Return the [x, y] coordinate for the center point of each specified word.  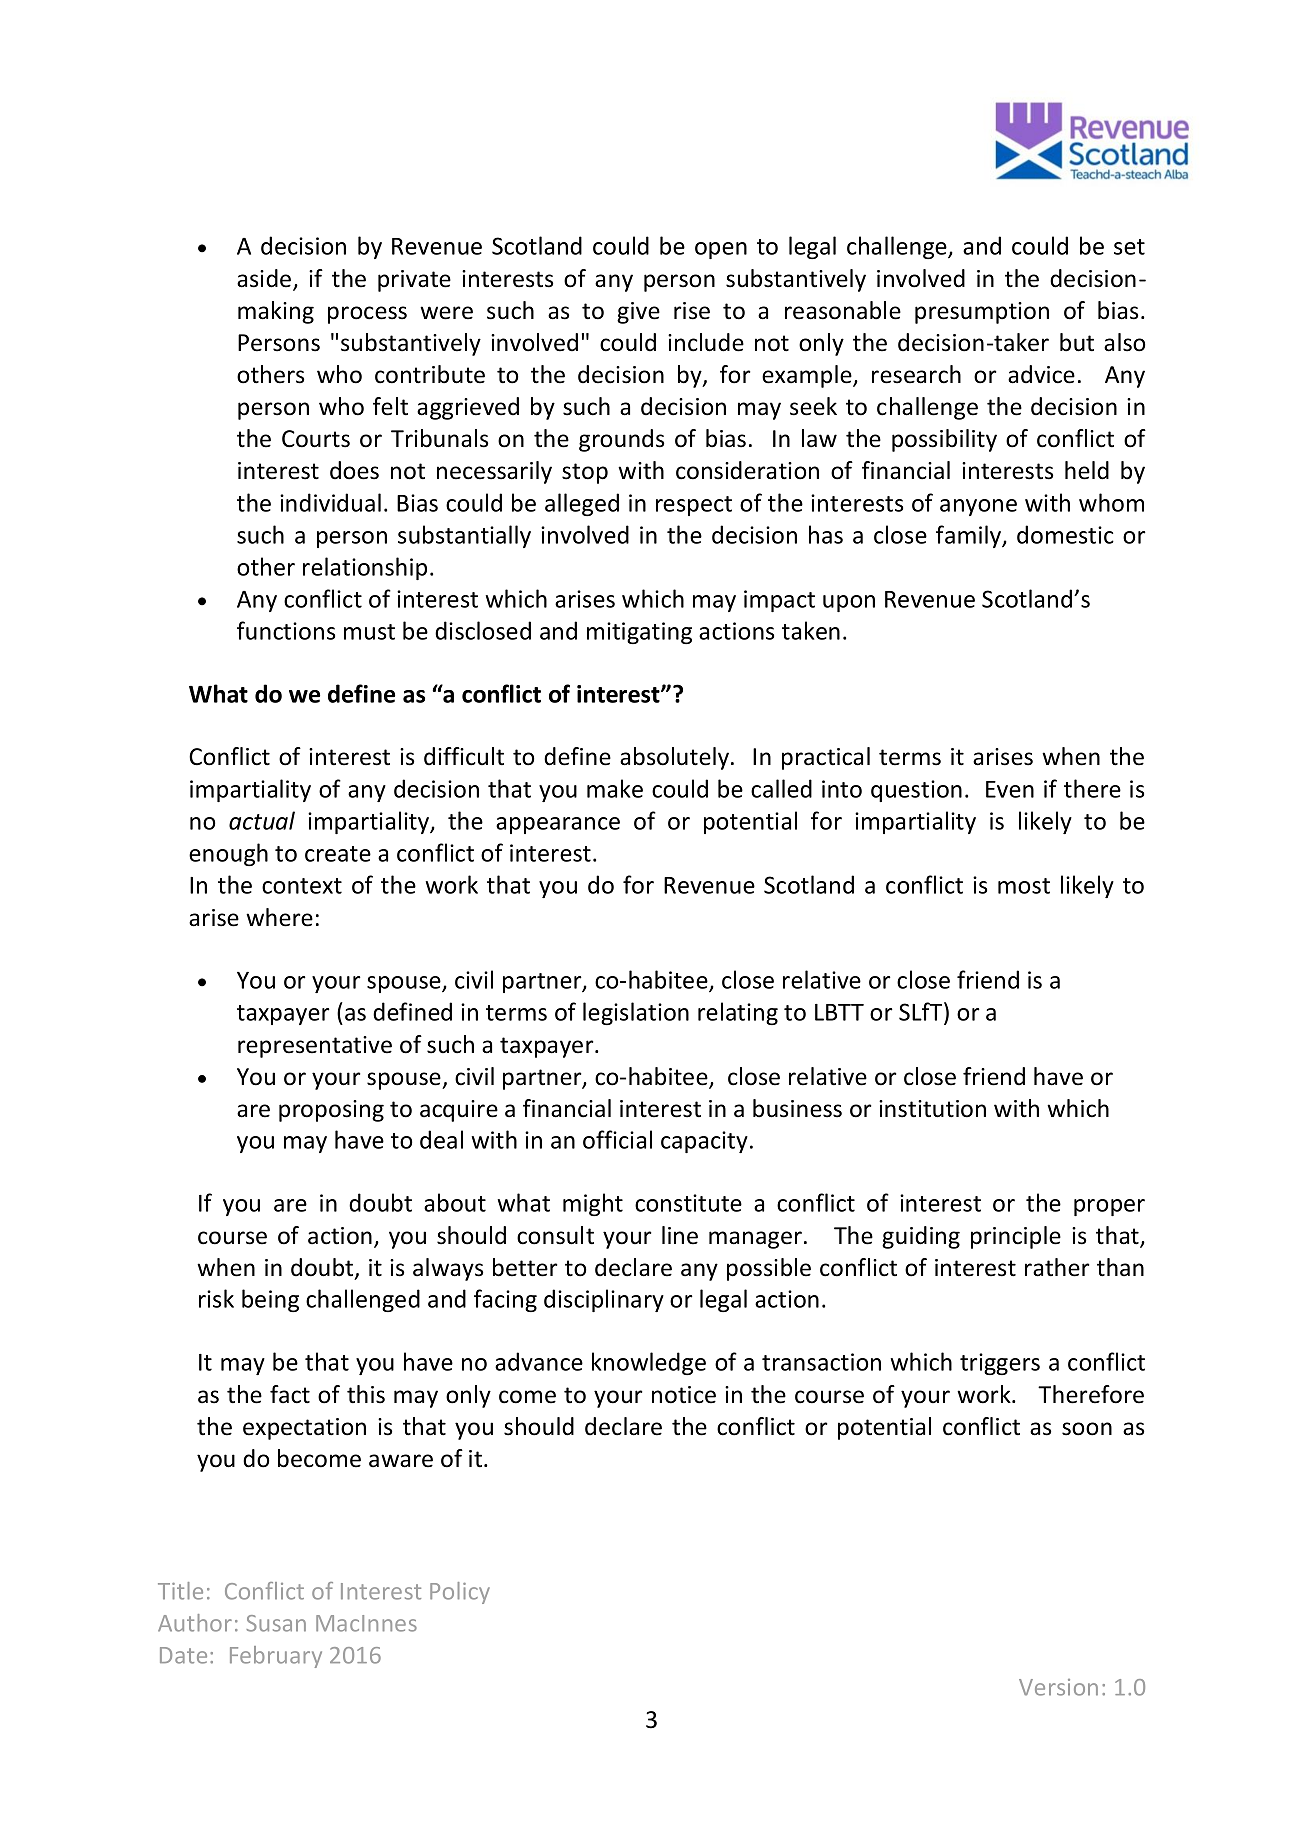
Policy [460, 1593]
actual [262, 820]
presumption [982, 313]
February [276, 1657]
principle [1016, 1237]
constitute [688, 1203]
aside [265, 279]
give [638, 313]
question [916, 791]
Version [1058, 1687]
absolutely [674, 758]
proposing [331, 1111]
